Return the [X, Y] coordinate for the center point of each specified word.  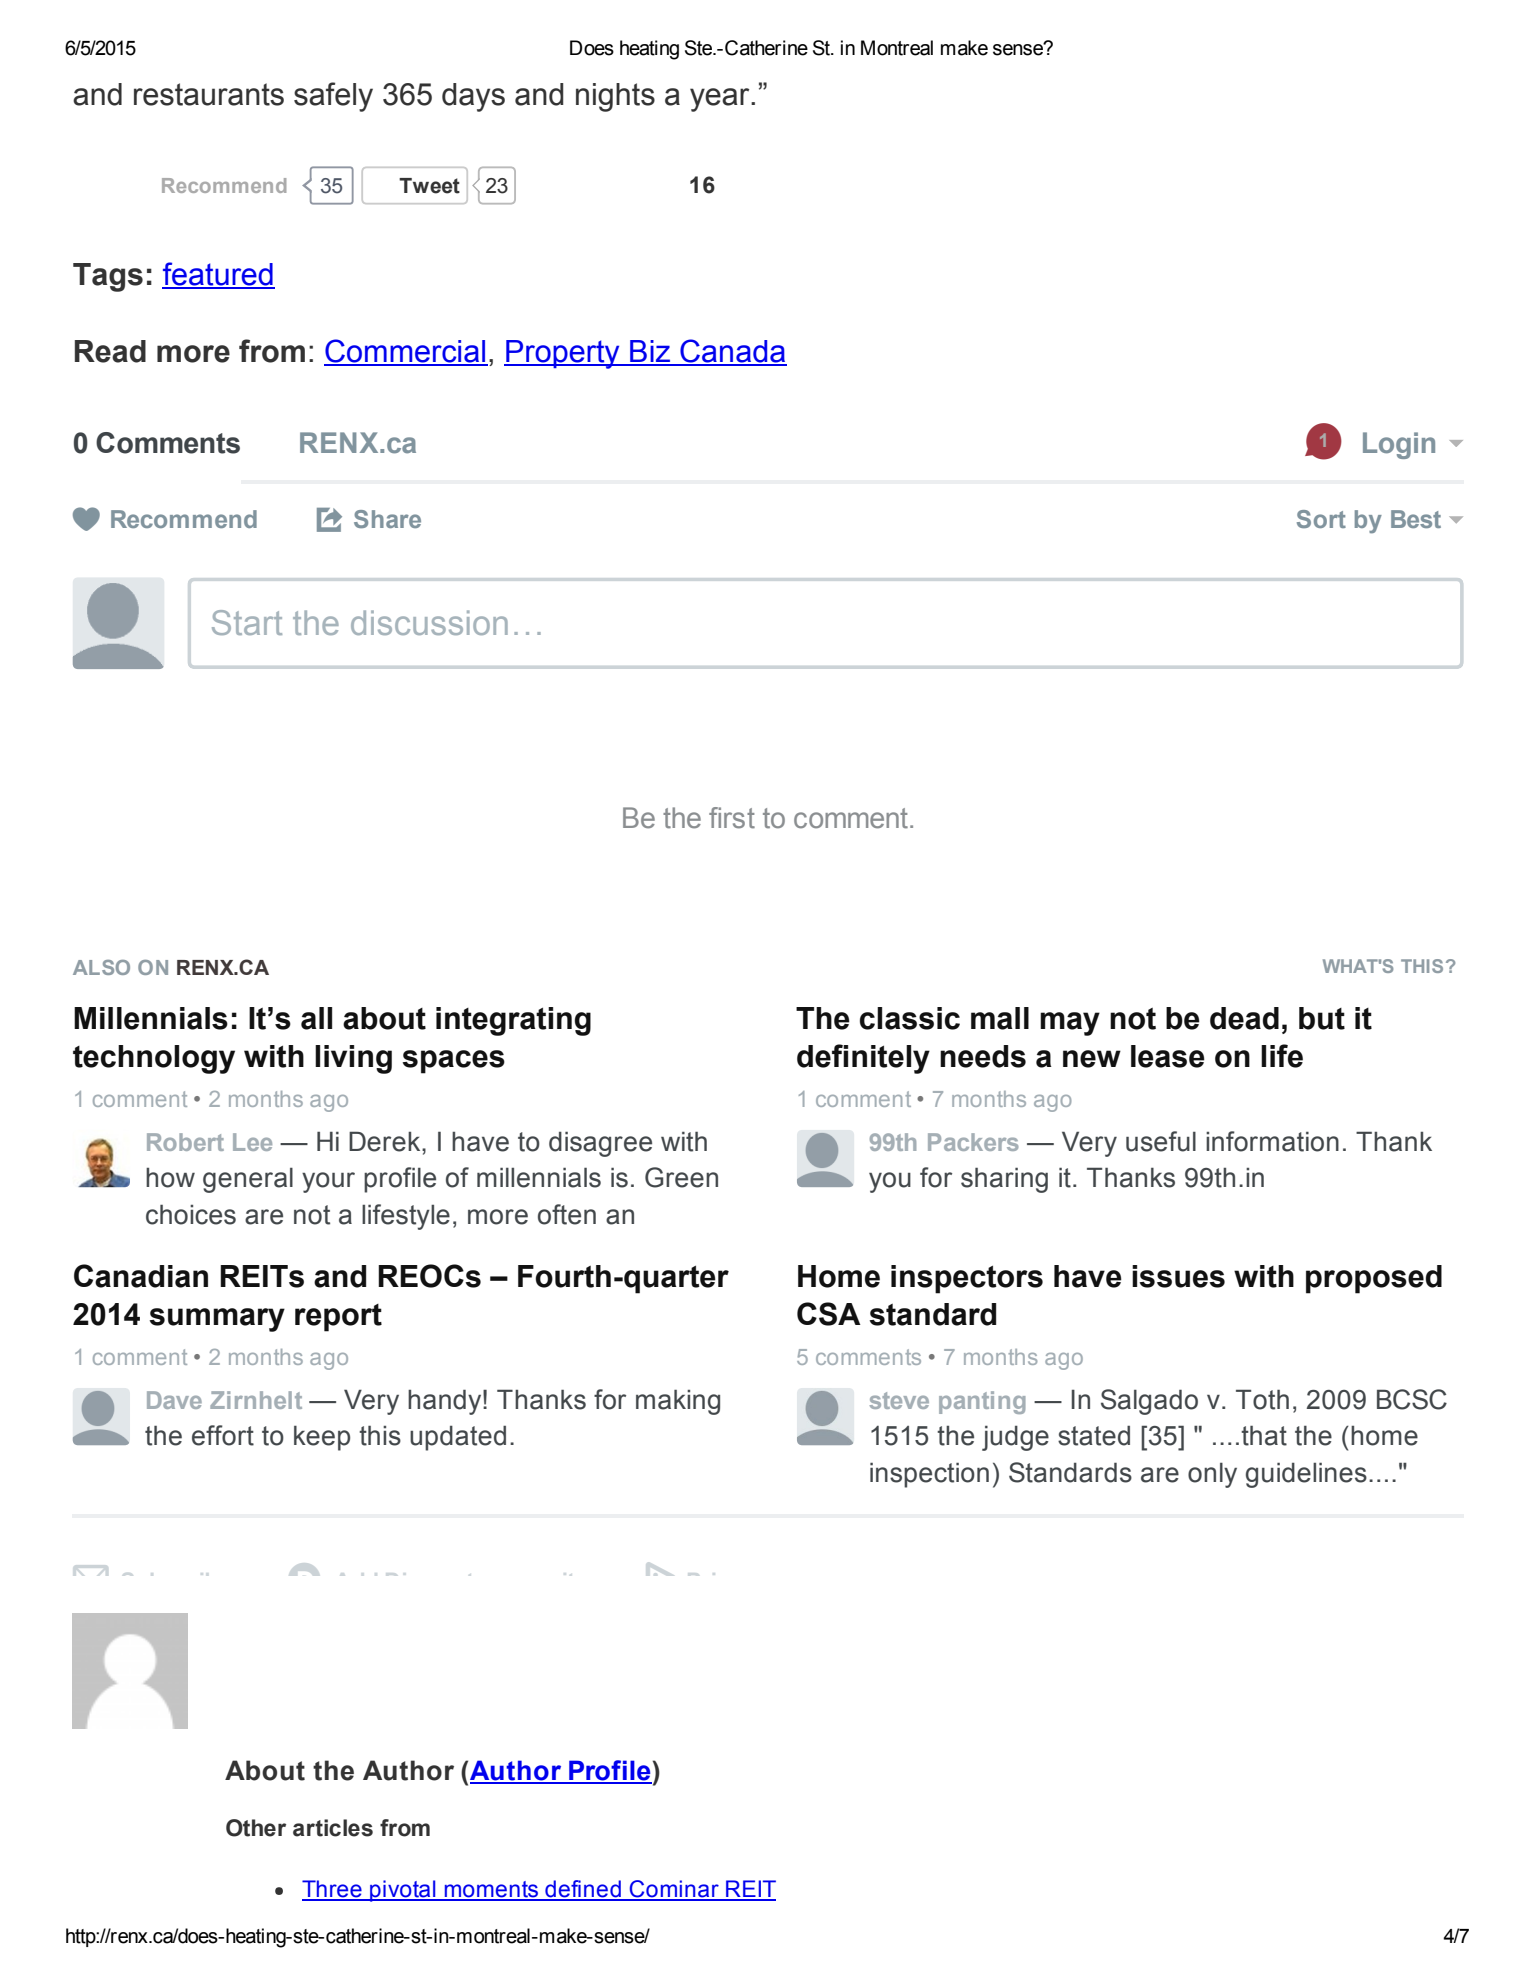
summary [217, 1320]
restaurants [209, 94]
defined [583, 1890]
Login [1399, 445]
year [721, 100]
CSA [829, 1314]
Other [256, 1828]
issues [1178, 1276]
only [1212, 1475]
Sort [1321, 519]
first [732, 818]
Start [247, 622]
